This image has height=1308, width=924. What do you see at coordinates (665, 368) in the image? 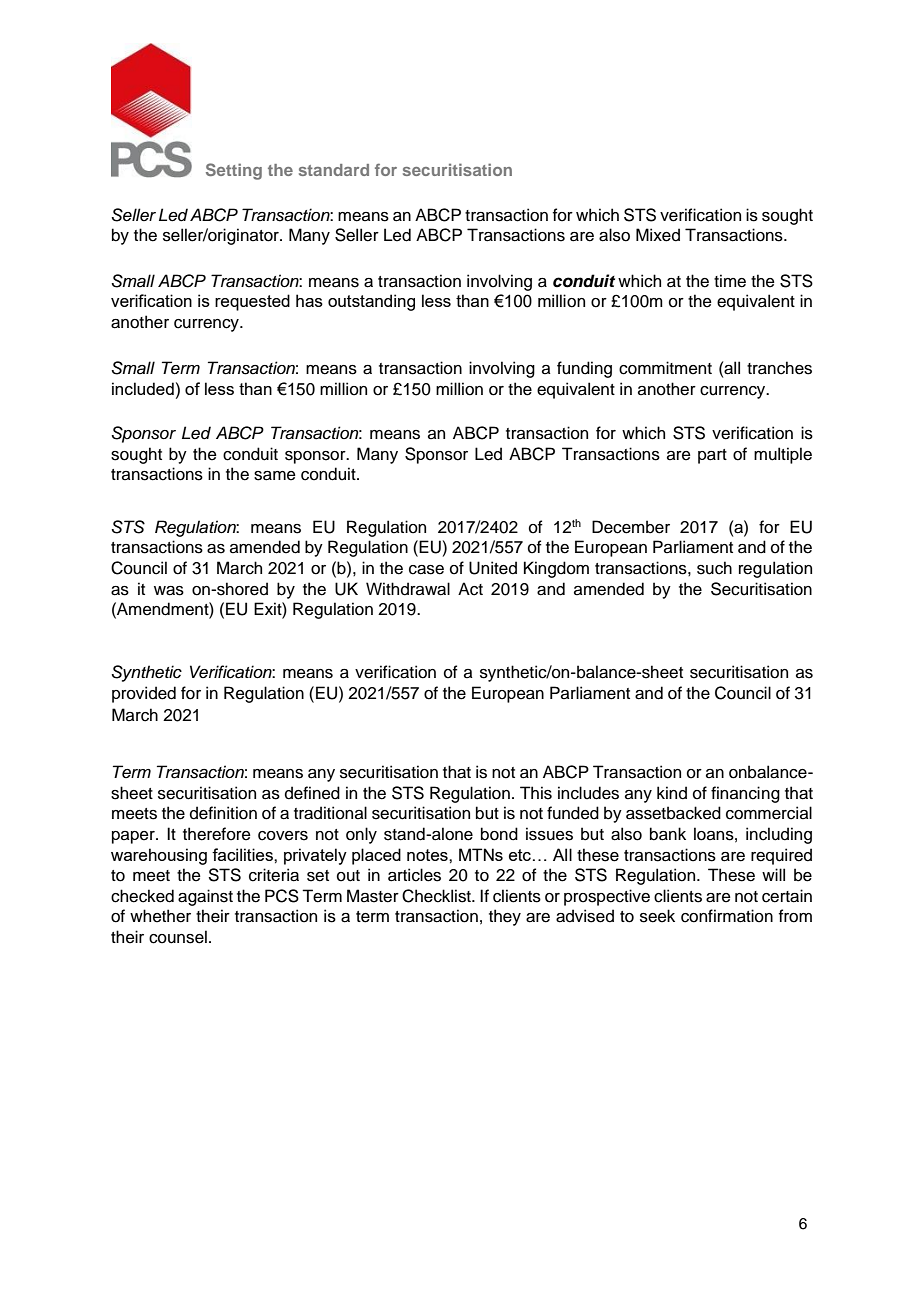
I see `commitment` at bounding box center [665, 368].
